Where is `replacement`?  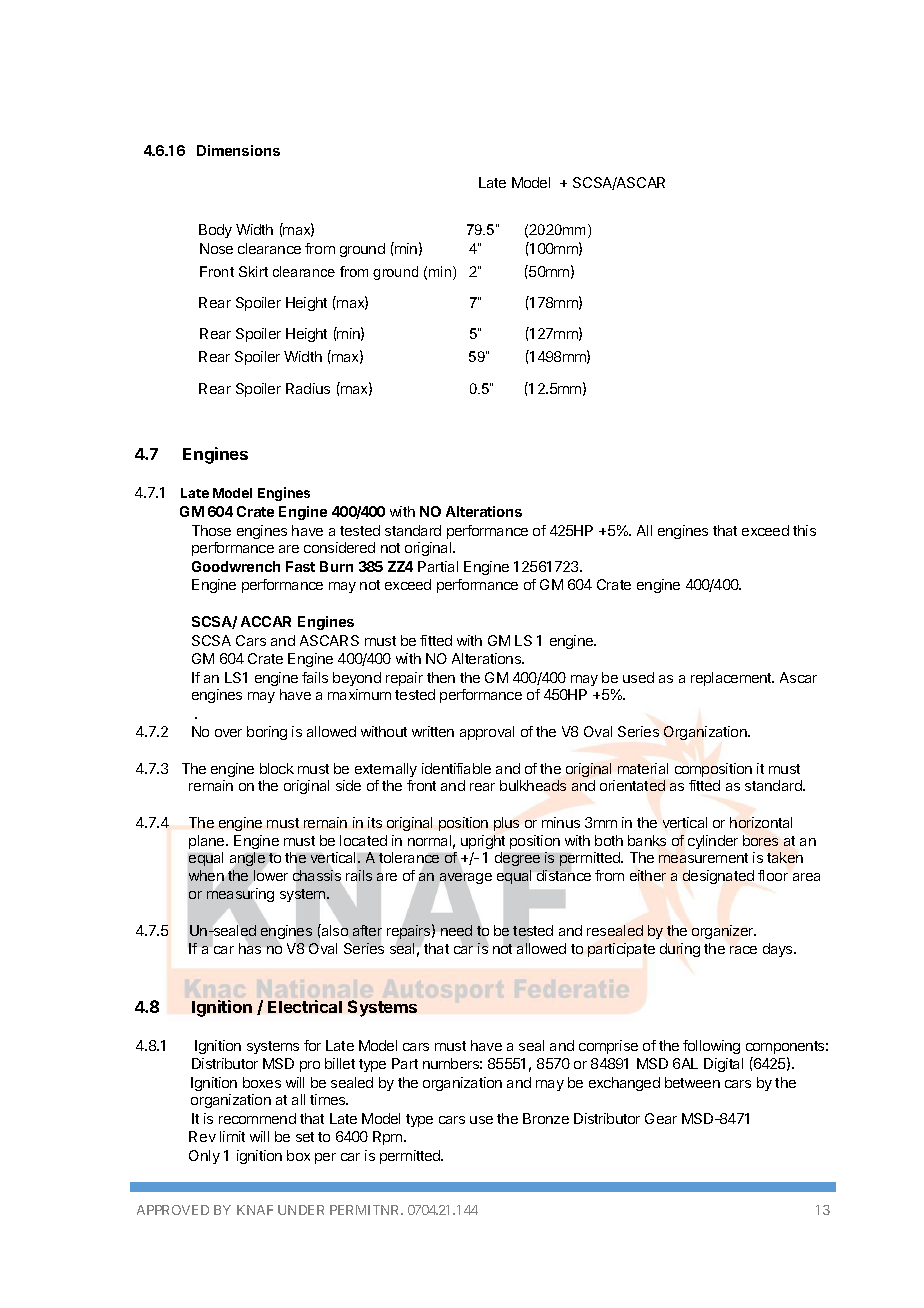 replacement is located at coordinates (732, 679).
